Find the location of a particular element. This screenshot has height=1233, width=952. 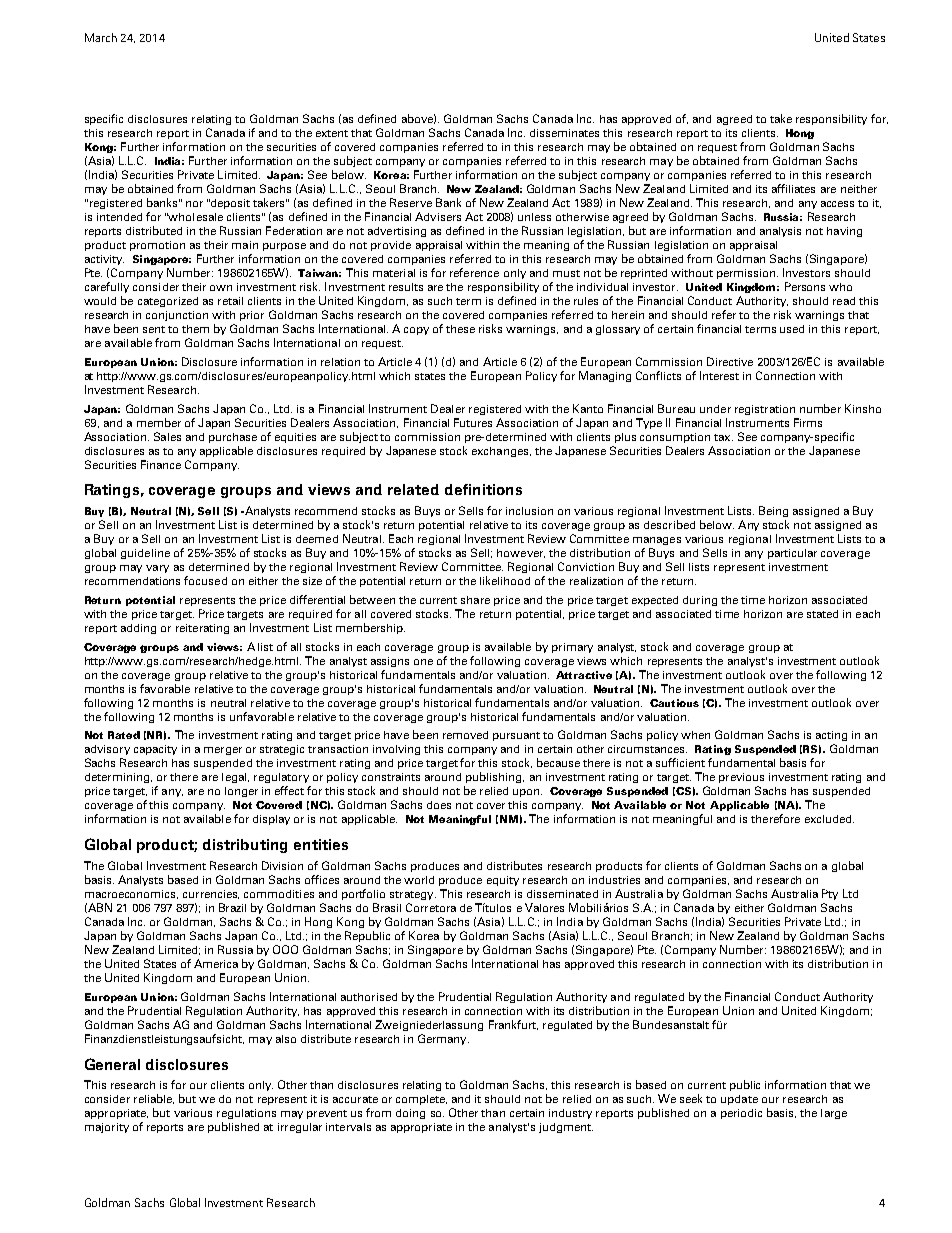

distributing is located at coordinates (245, 846).
